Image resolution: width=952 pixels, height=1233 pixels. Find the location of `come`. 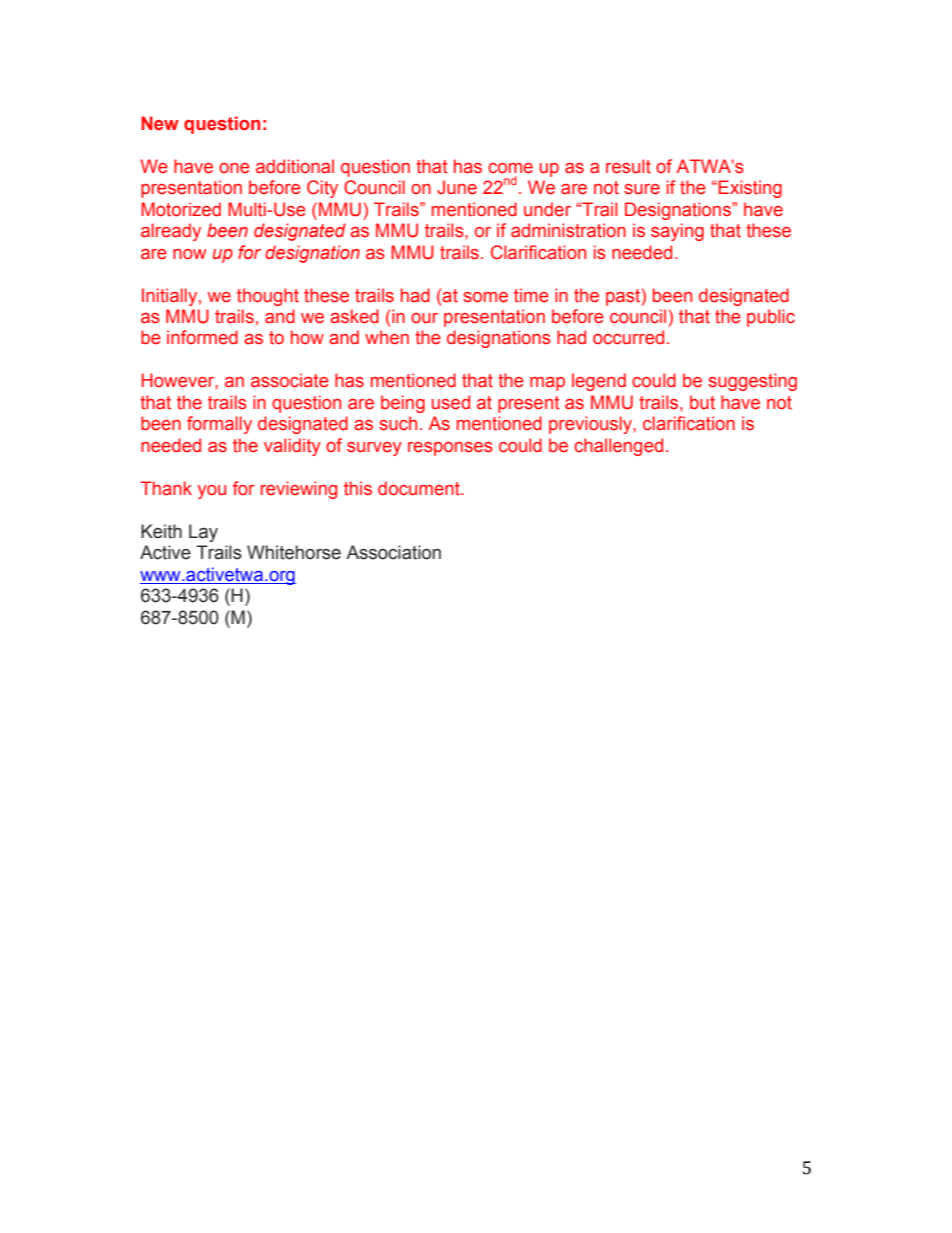

come is located at coordinates (510, 168).
